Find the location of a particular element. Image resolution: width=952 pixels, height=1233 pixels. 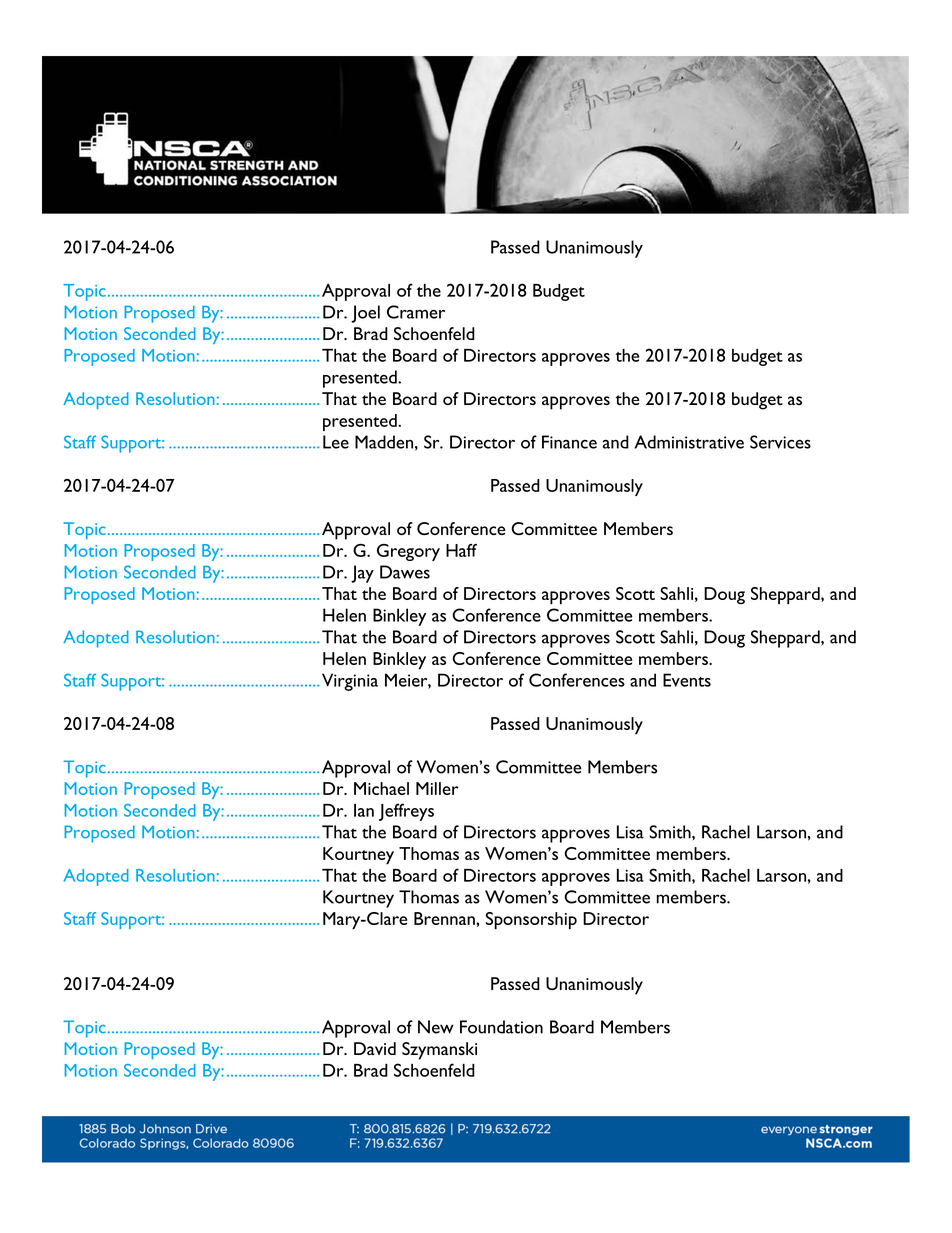

Finance is located at coordinates (569, 442).
